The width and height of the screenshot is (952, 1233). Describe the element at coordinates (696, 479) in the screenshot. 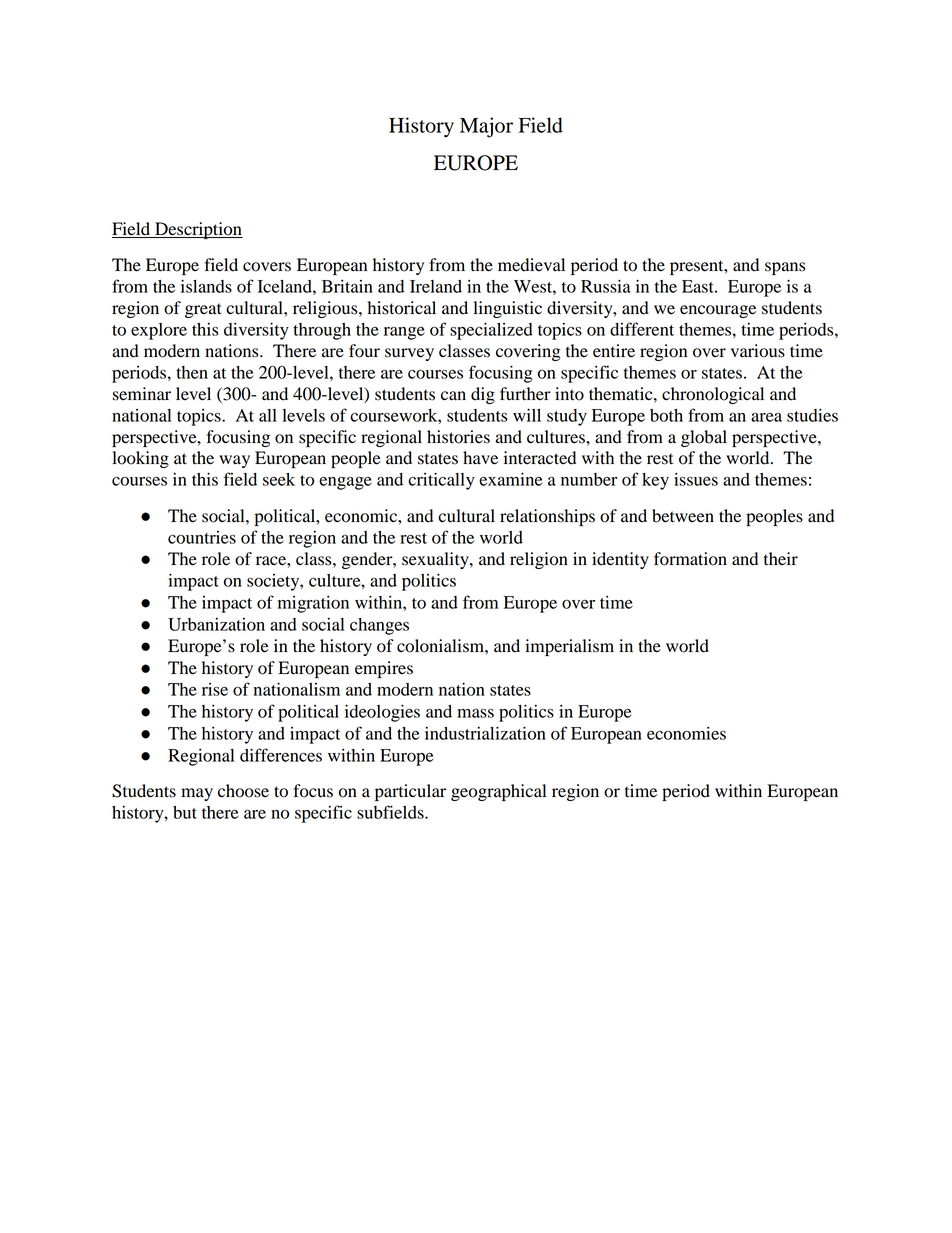

I see `issues` at that location.
